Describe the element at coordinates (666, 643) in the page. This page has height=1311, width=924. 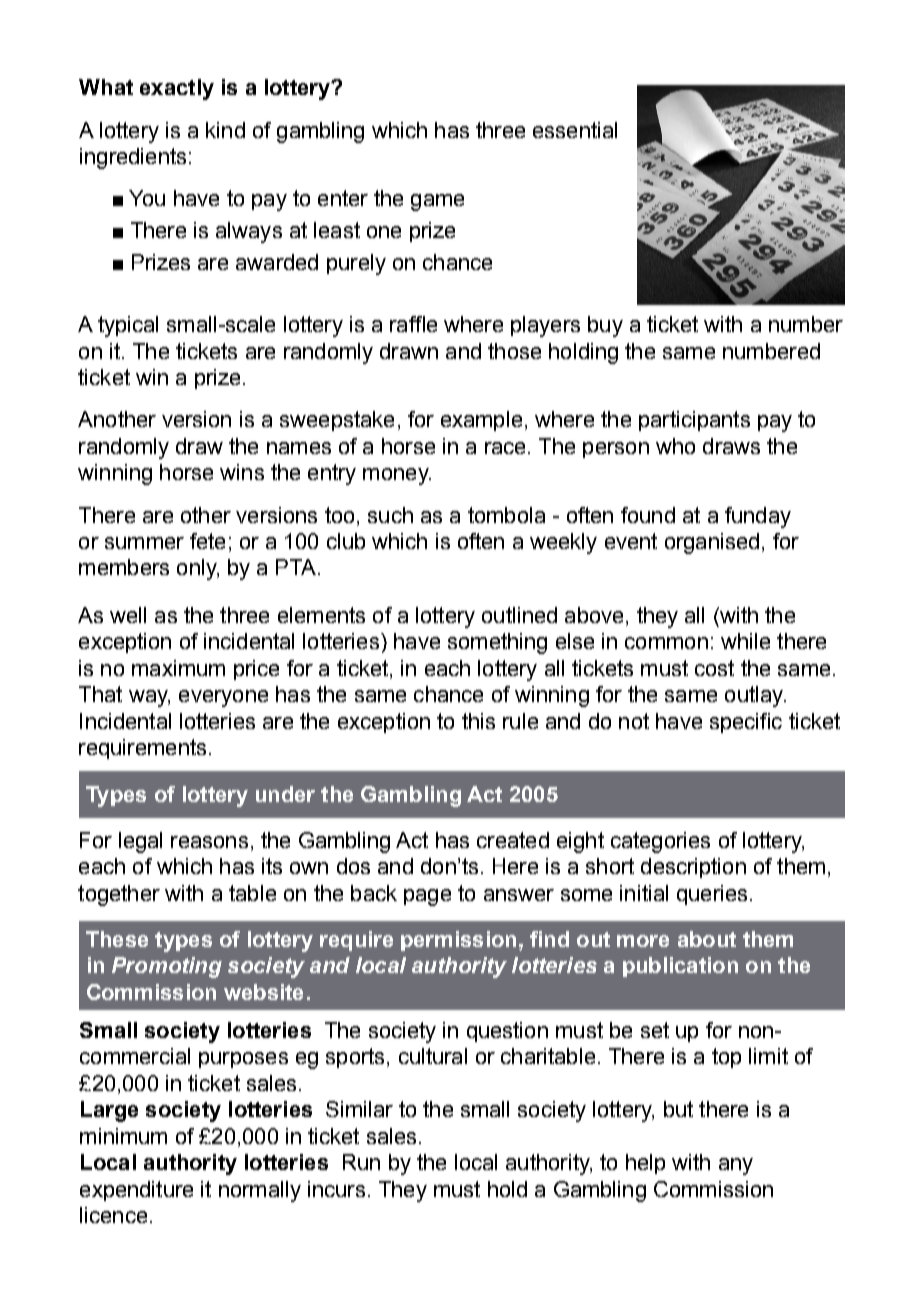
I see `common` at that location.
